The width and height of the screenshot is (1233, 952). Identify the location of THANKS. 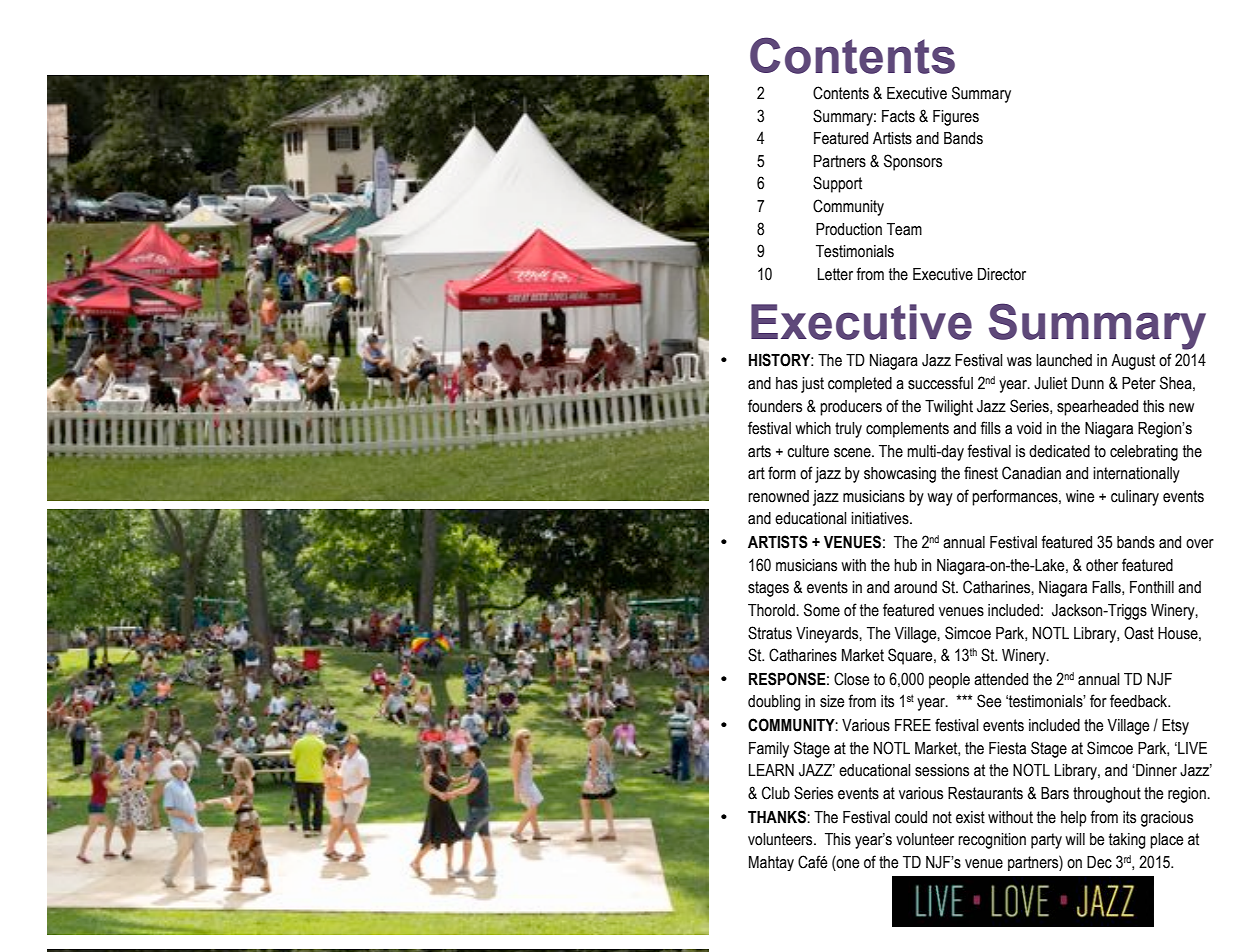
(778, 817).
